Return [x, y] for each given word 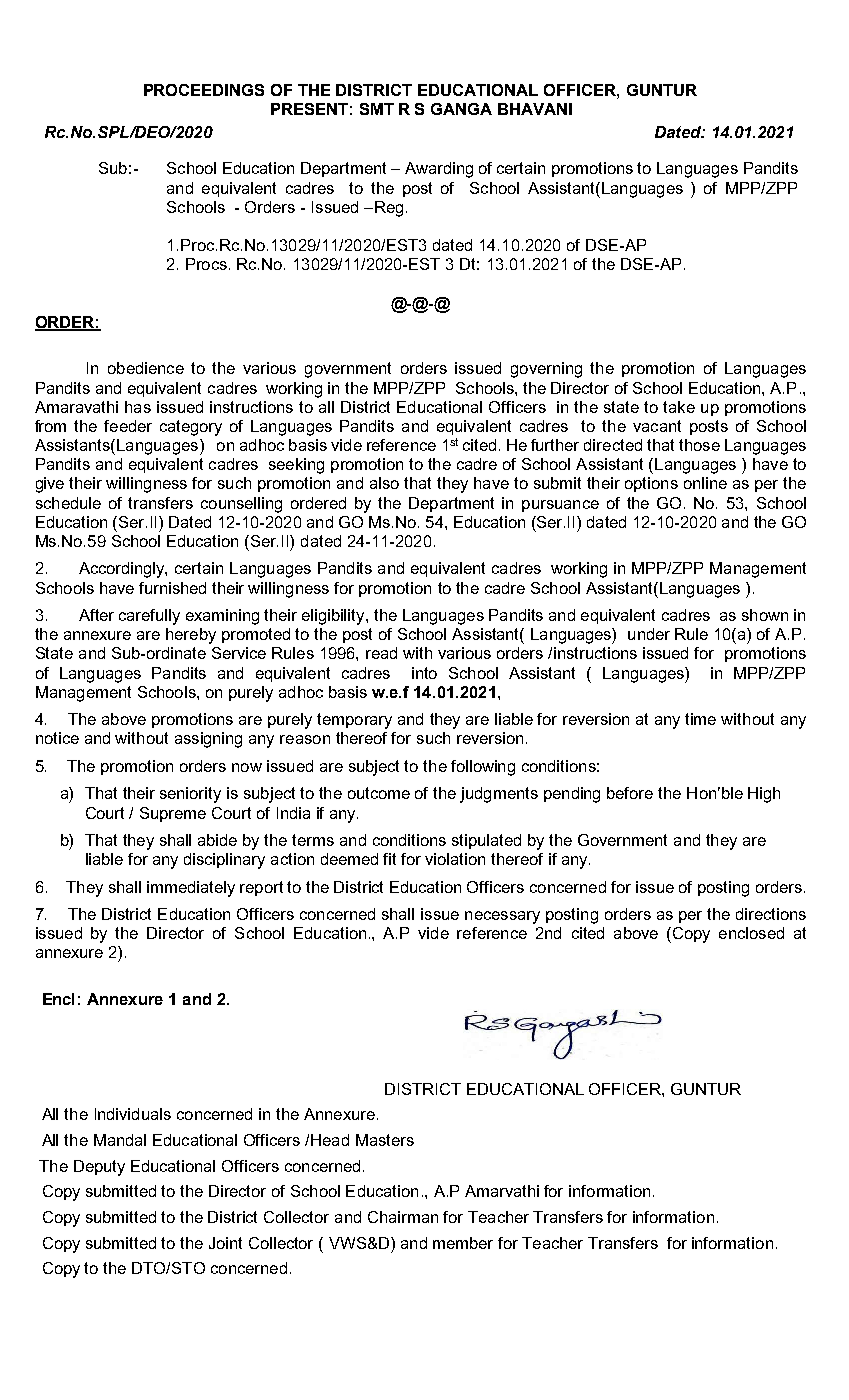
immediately [191, 889]
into [424, 673]
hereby [191, 636]
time [700, 719]
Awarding [439, 170]
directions [771, 914]
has [138, 407]
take [679, 407]
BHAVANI [535, 109]
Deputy [99, 1168]
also [384, 483]
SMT [377, 109]
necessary [502, 917]
